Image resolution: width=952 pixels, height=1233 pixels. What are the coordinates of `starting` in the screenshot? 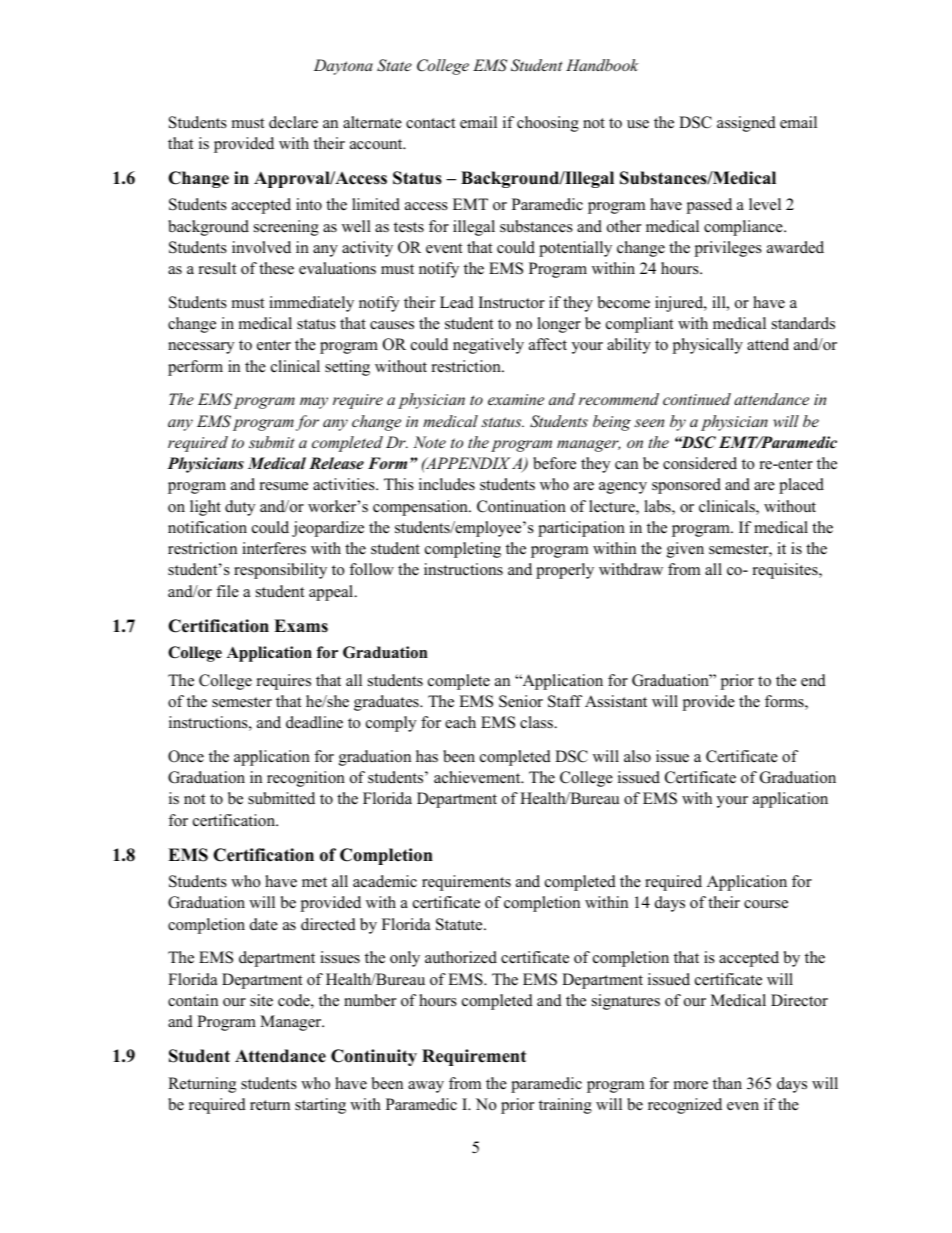 It's located at (320, 1106).
